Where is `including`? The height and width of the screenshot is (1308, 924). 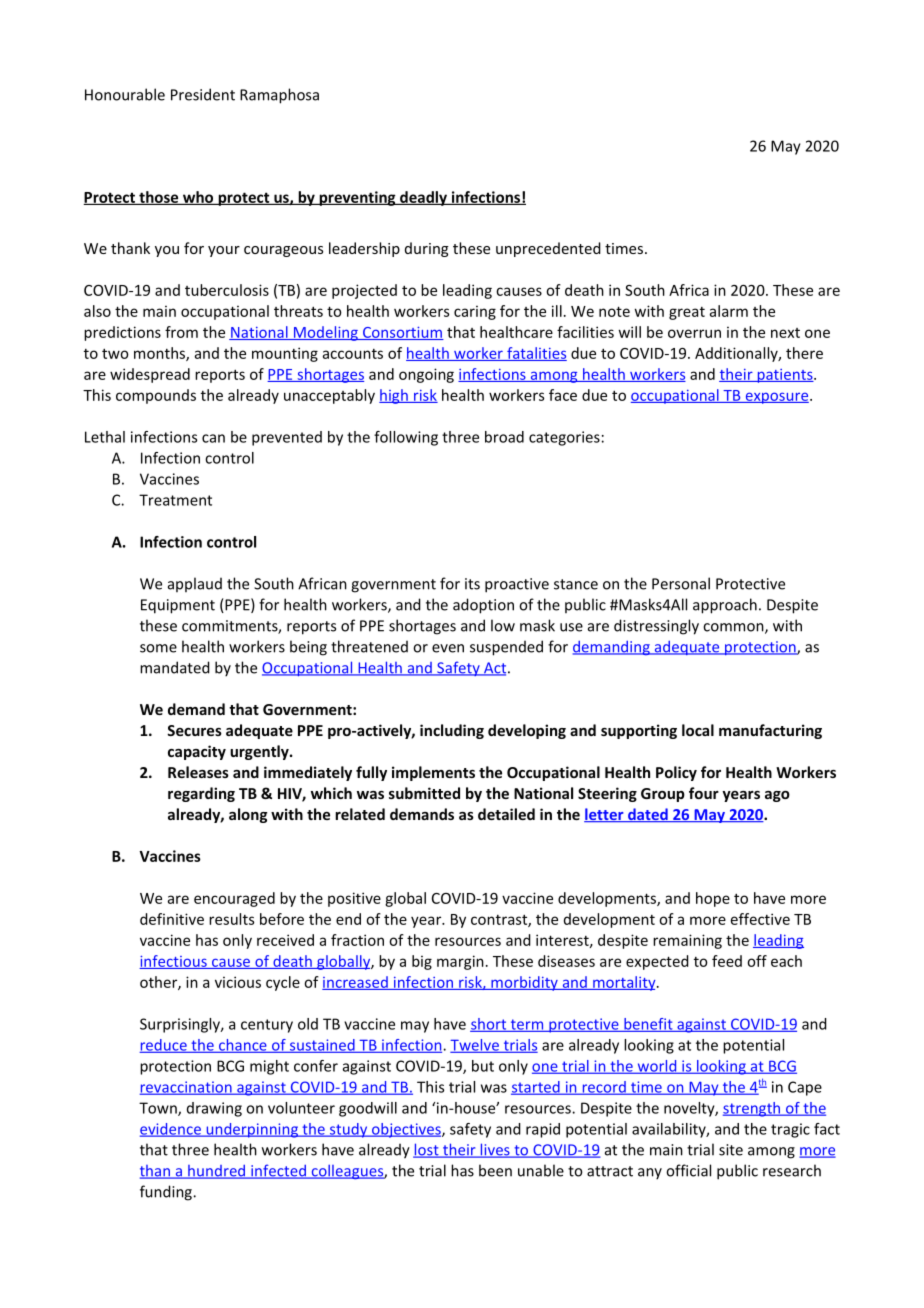
including is located at coordinates (452, 731).
